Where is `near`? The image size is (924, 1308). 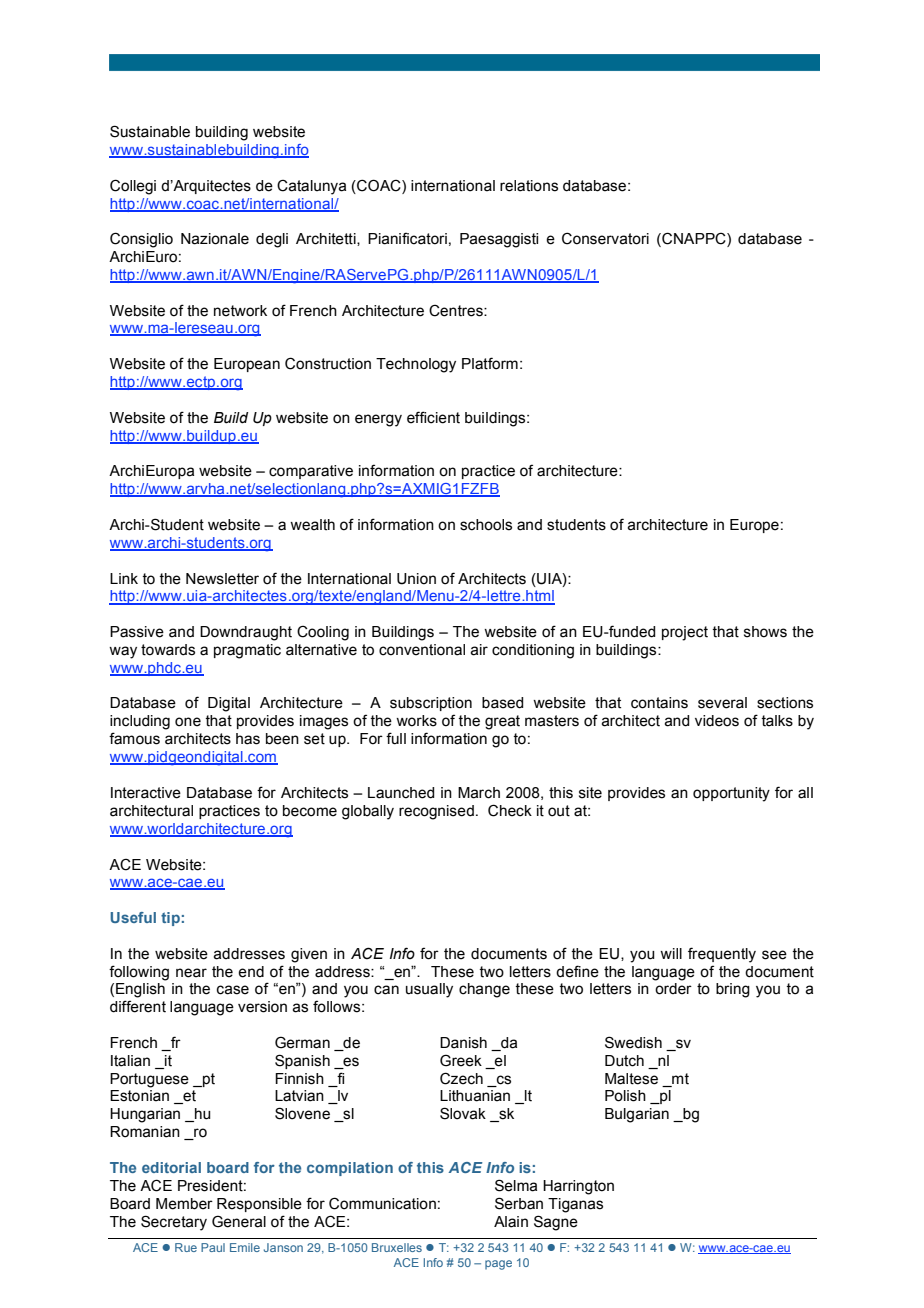 near is located at coordinates (191, 973).
